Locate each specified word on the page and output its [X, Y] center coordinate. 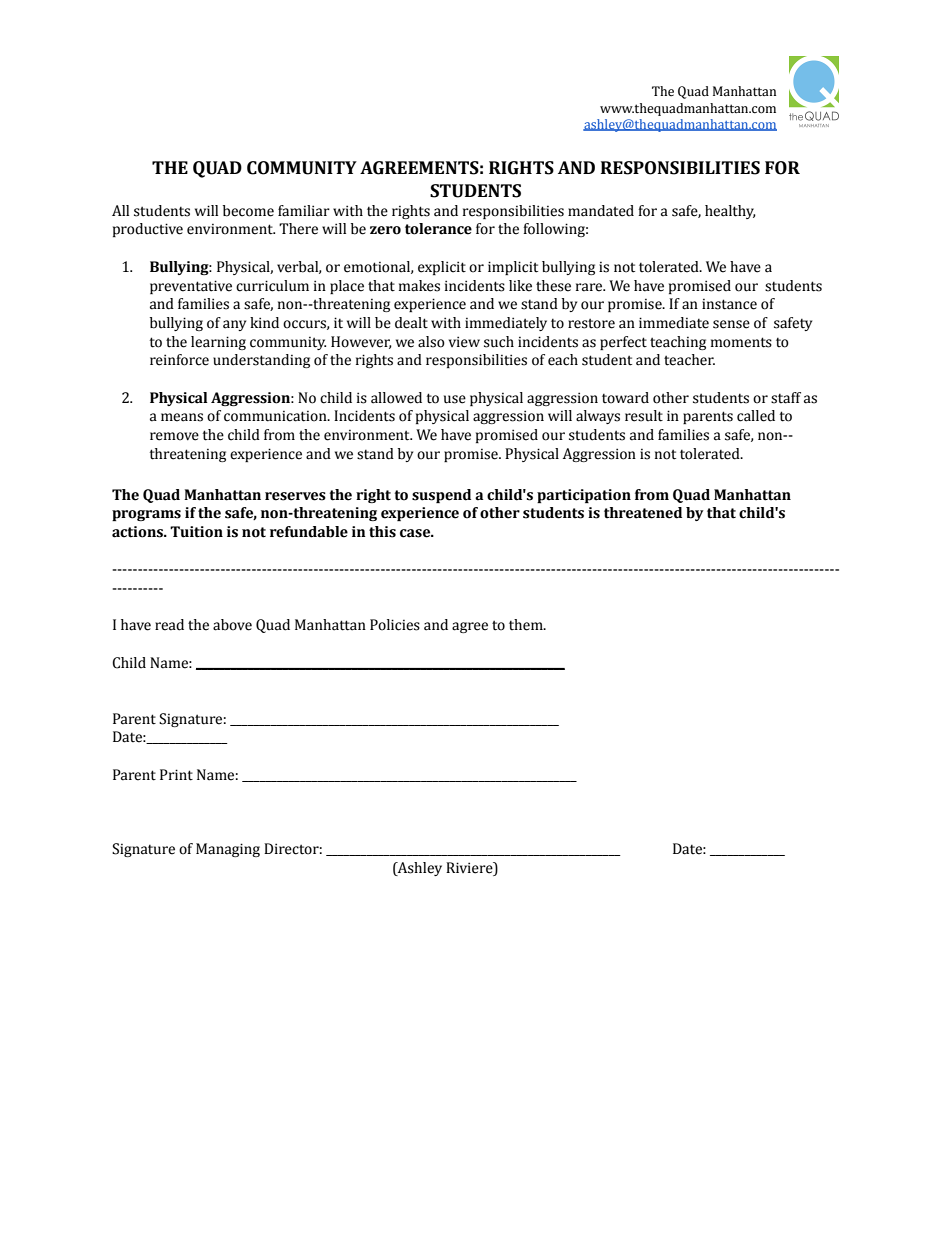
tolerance [438, 229]
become [248, 211]
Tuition [196, 532]
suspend [441, 496]
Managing [228, 850]
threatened [643, 513]
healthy [730, 212]
